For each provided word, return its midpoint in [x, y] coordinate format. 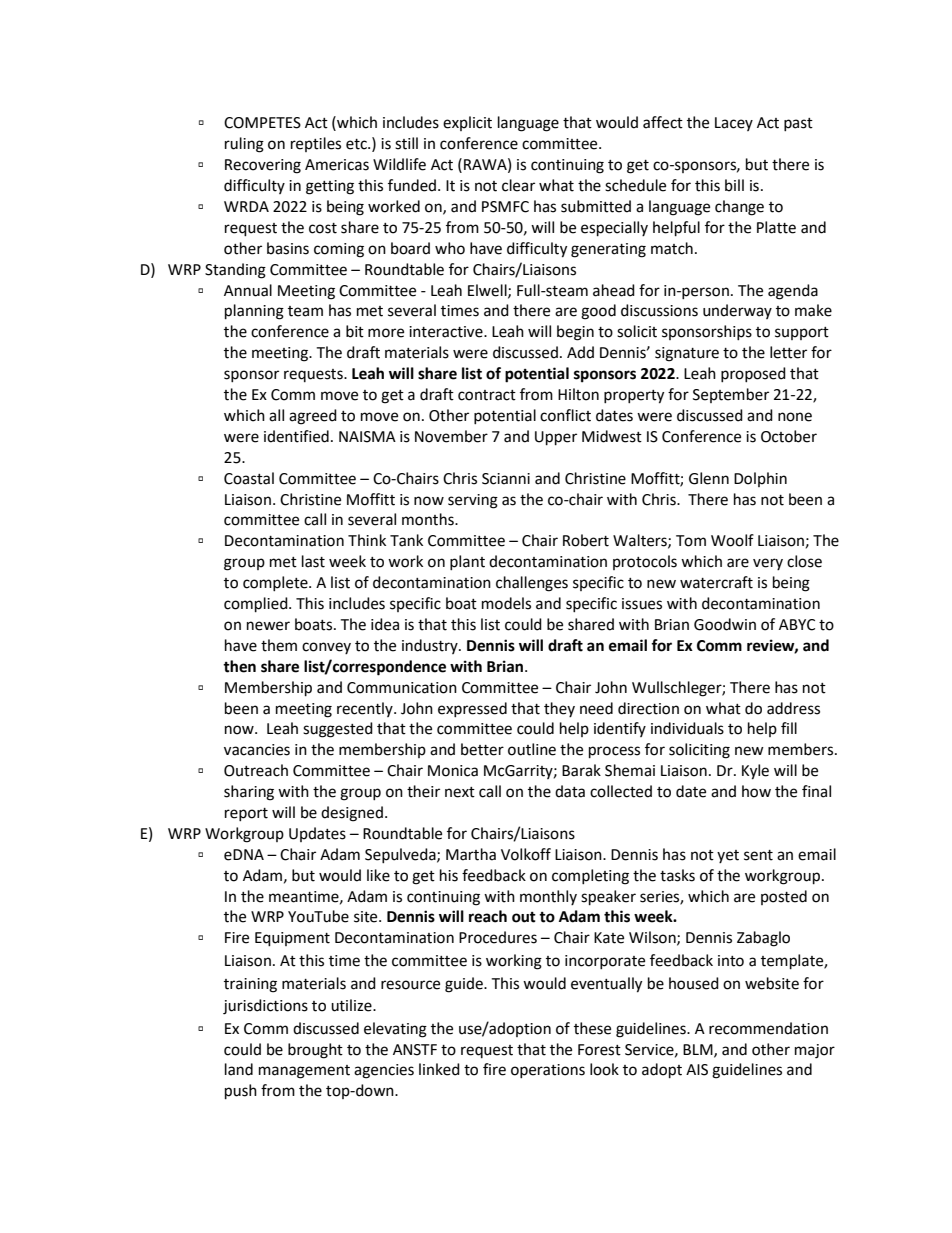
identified [296, 436]
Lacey [734, 124]
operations [548, 1071]
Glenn [709, 478]
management [304, 1072]
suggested [338, 730]
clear [518, 185]
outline [532, 749]
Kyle [755, 772]
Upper [556, 438]
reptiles [316, 144]
